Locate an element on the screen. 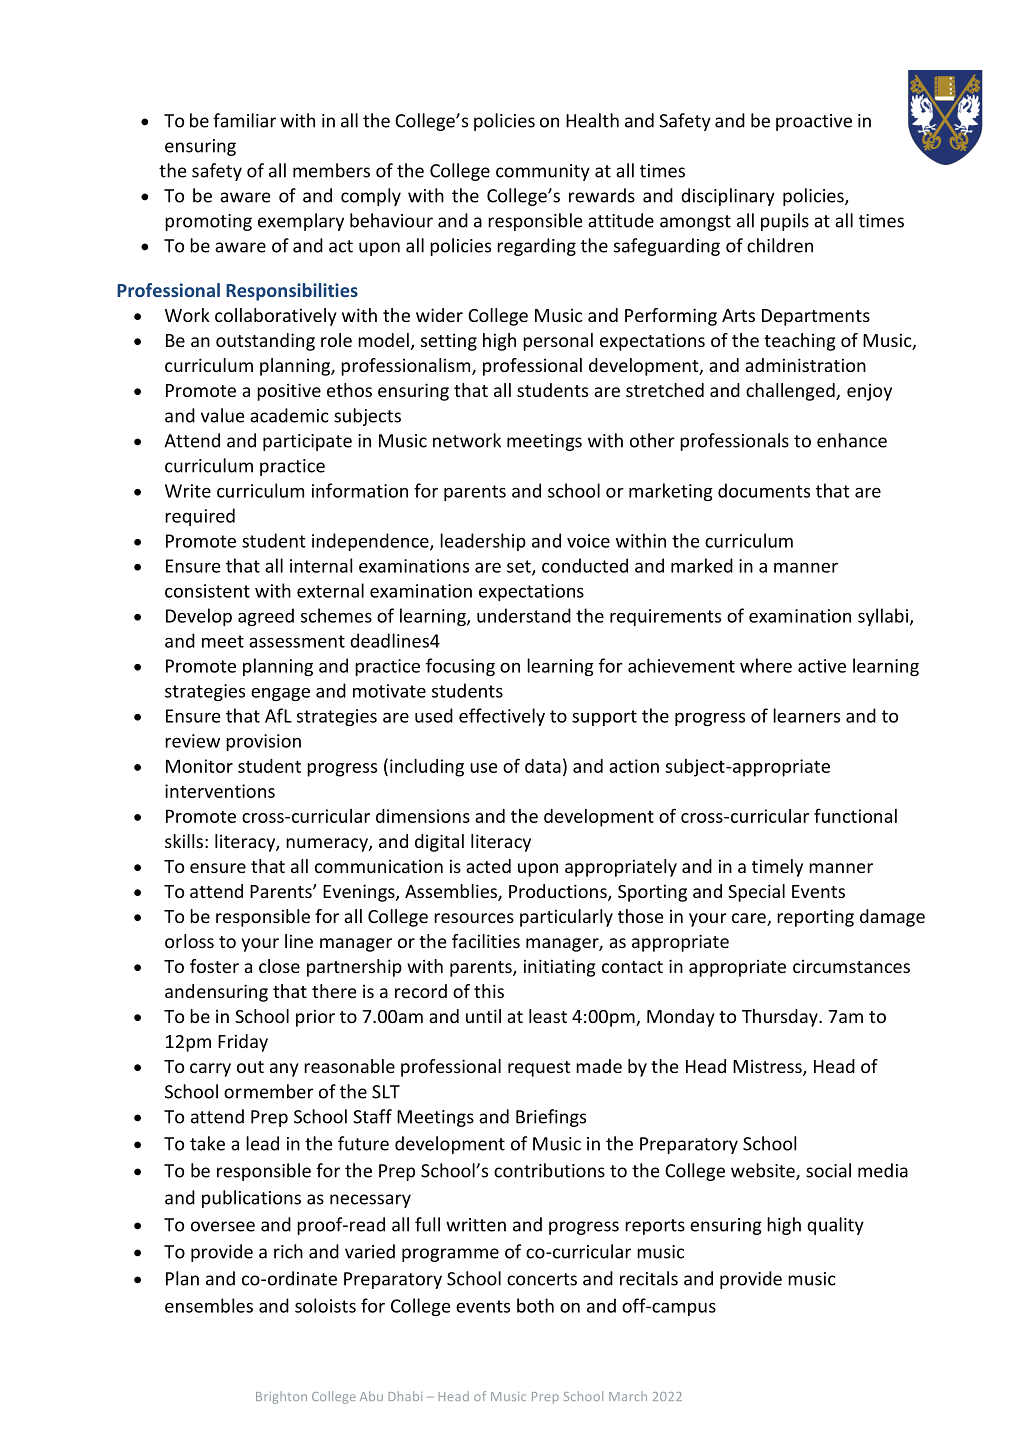 The height and width of the screenshot is (1439, 1018). data is located at coordinates (543, 766).
